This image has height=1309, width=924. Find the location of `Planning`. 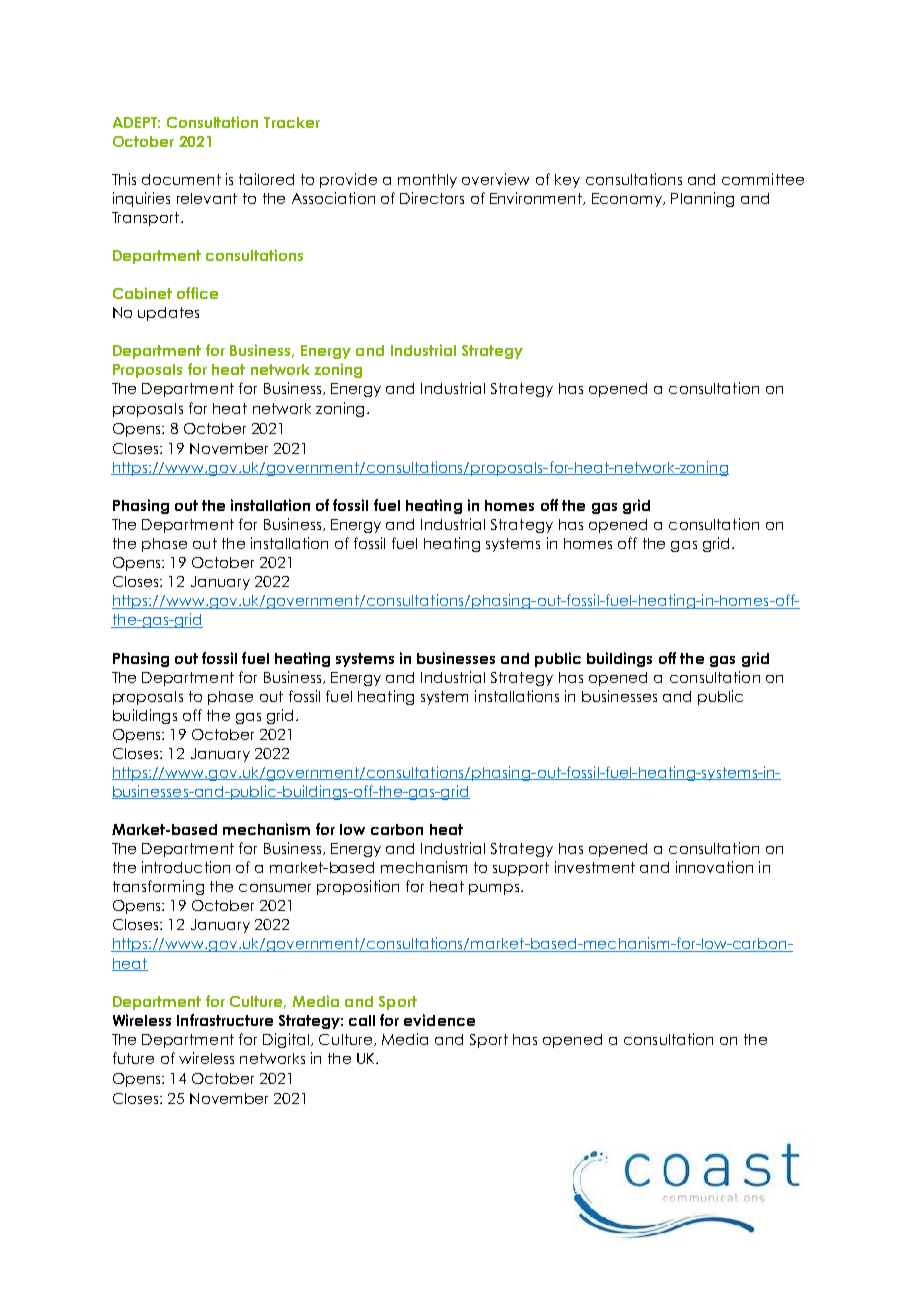

Planning is located at coordinates (702, 199).
